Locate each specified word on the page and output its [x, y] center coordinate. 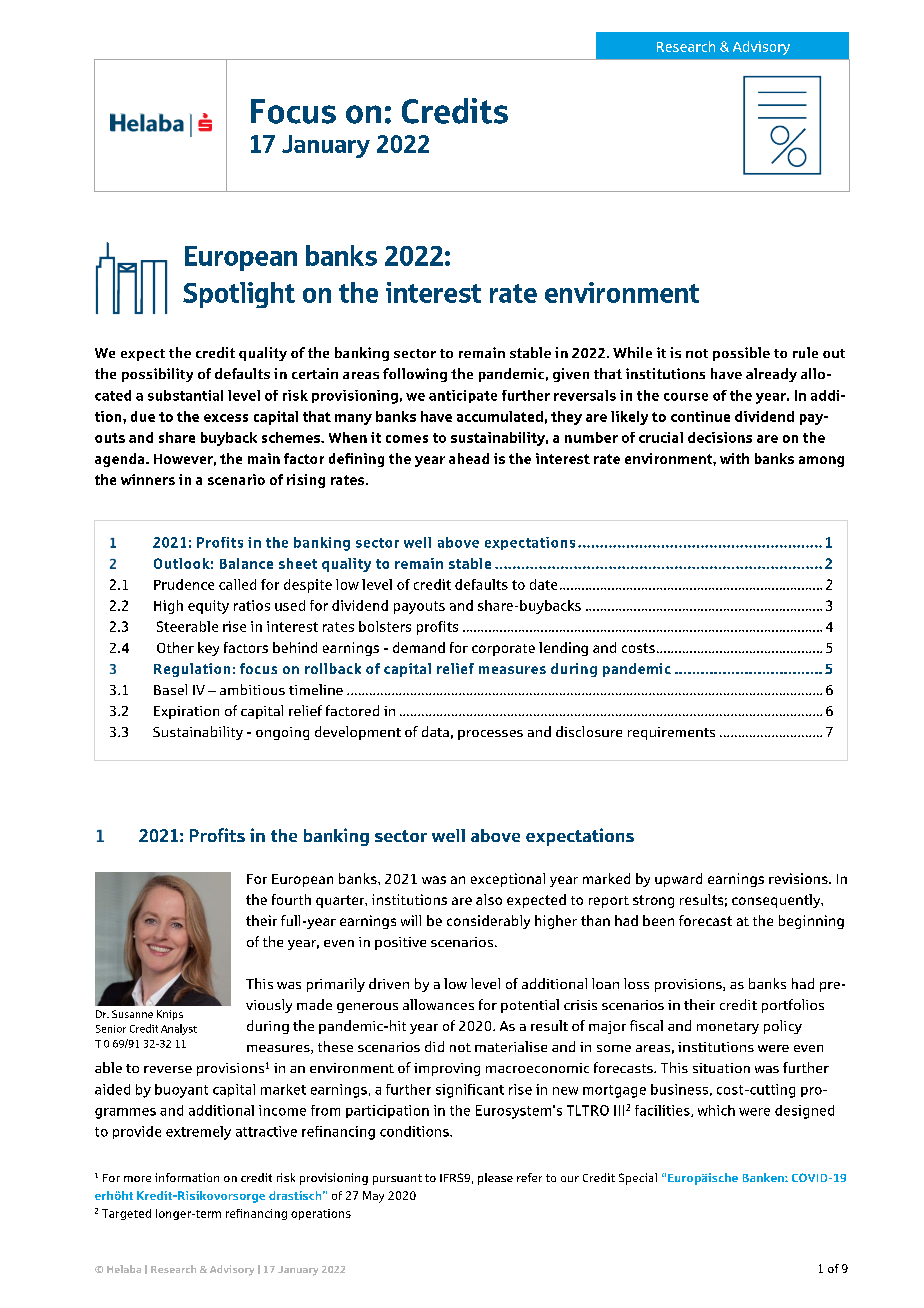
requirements [671, 733]
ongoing [282, 733]
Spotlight [239, 295]
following [415, 375]
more [137, 1179]
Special [638, 1179]
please [495, 1179]
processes [490, 735]
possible [741, 354]
